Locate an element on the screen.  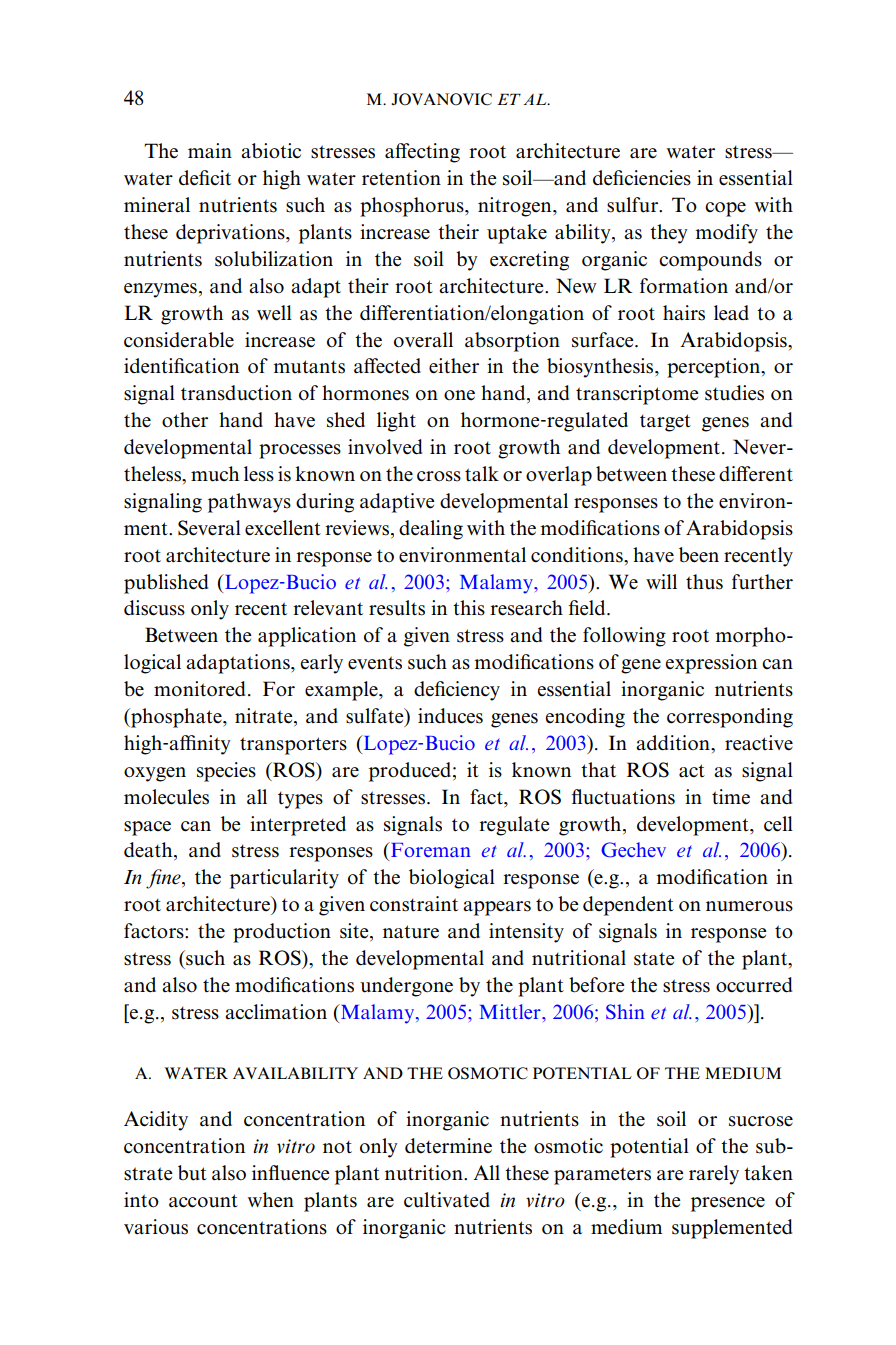
deficiency is located at coordinates (457, 691).
